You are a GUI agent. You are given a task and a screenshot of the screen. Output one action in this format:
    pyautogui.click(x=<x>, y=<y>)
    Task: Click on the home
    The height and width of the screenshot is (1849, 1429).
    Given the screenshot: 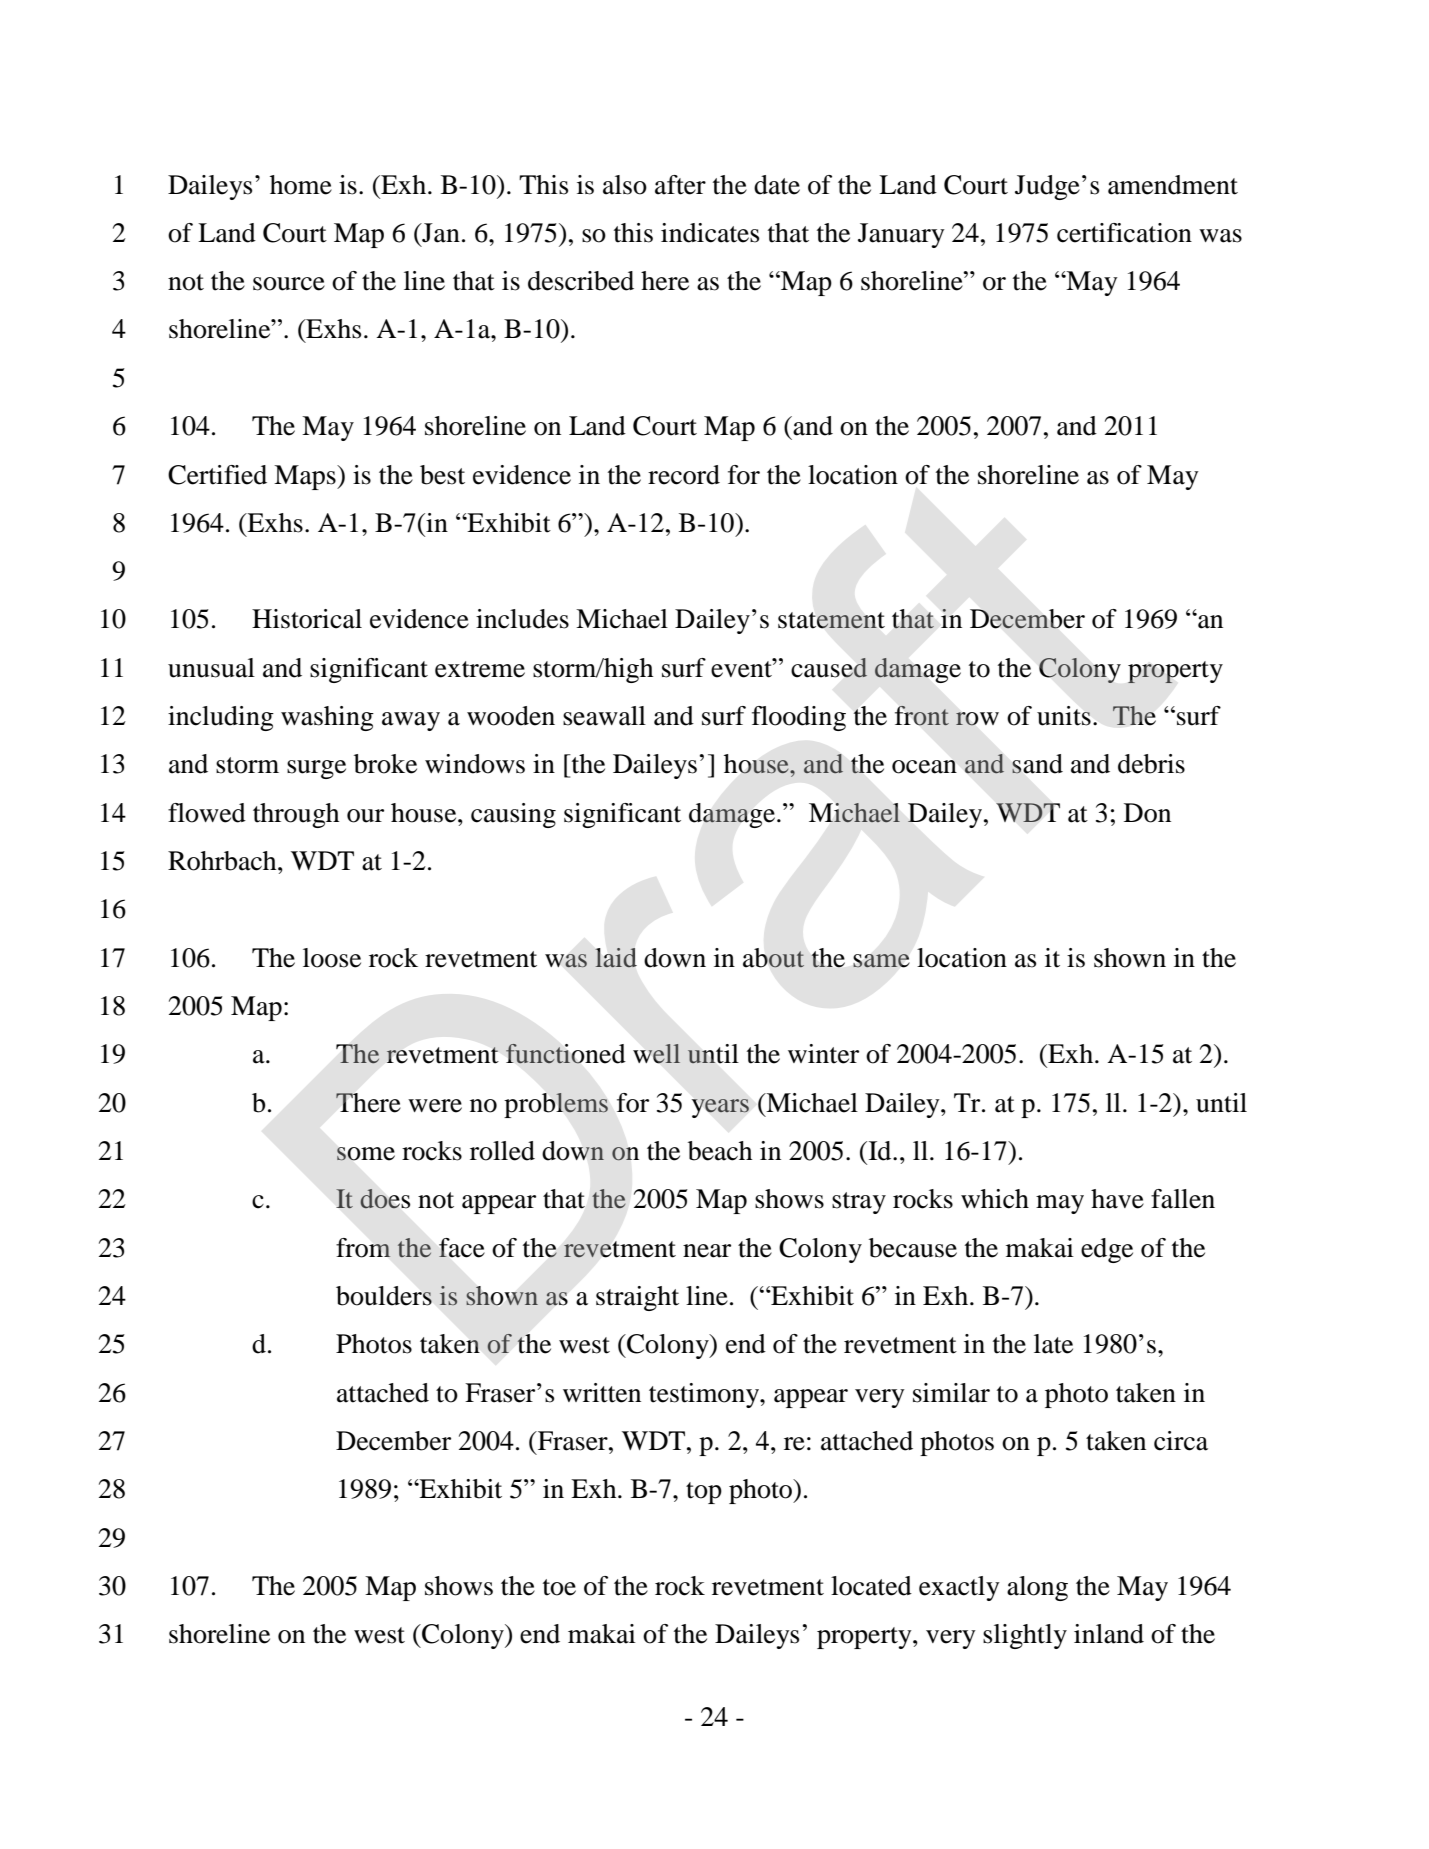 What is the action you would take?
    pyautogui.click(x=301, y=185)
